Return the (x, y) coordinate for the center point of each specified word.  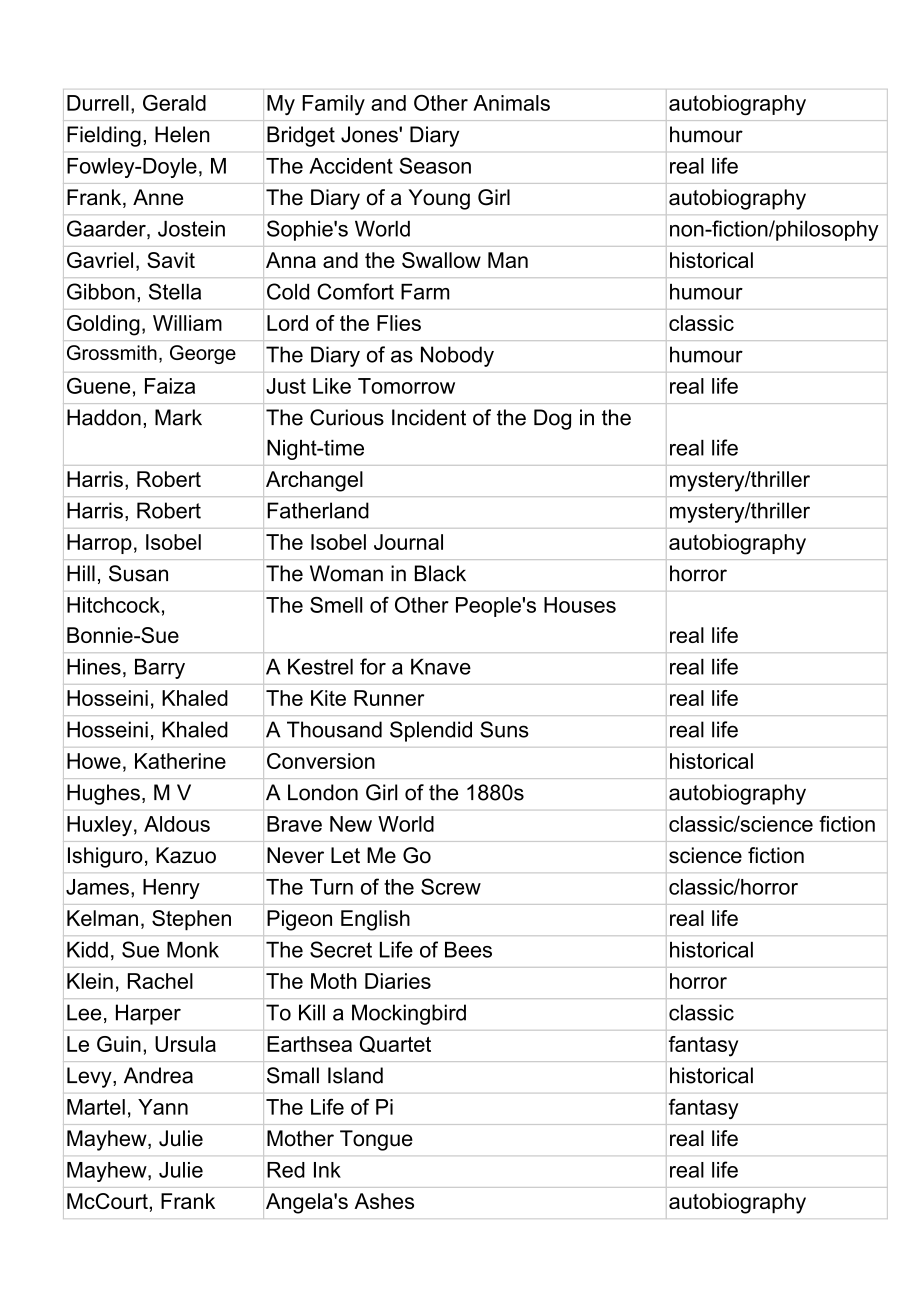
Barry (160, 669)
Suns (504, 729)
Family (333, 105)
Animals (511, 103)
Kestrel (320, 667)
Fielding (104, 136)
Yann (163, 1107)
